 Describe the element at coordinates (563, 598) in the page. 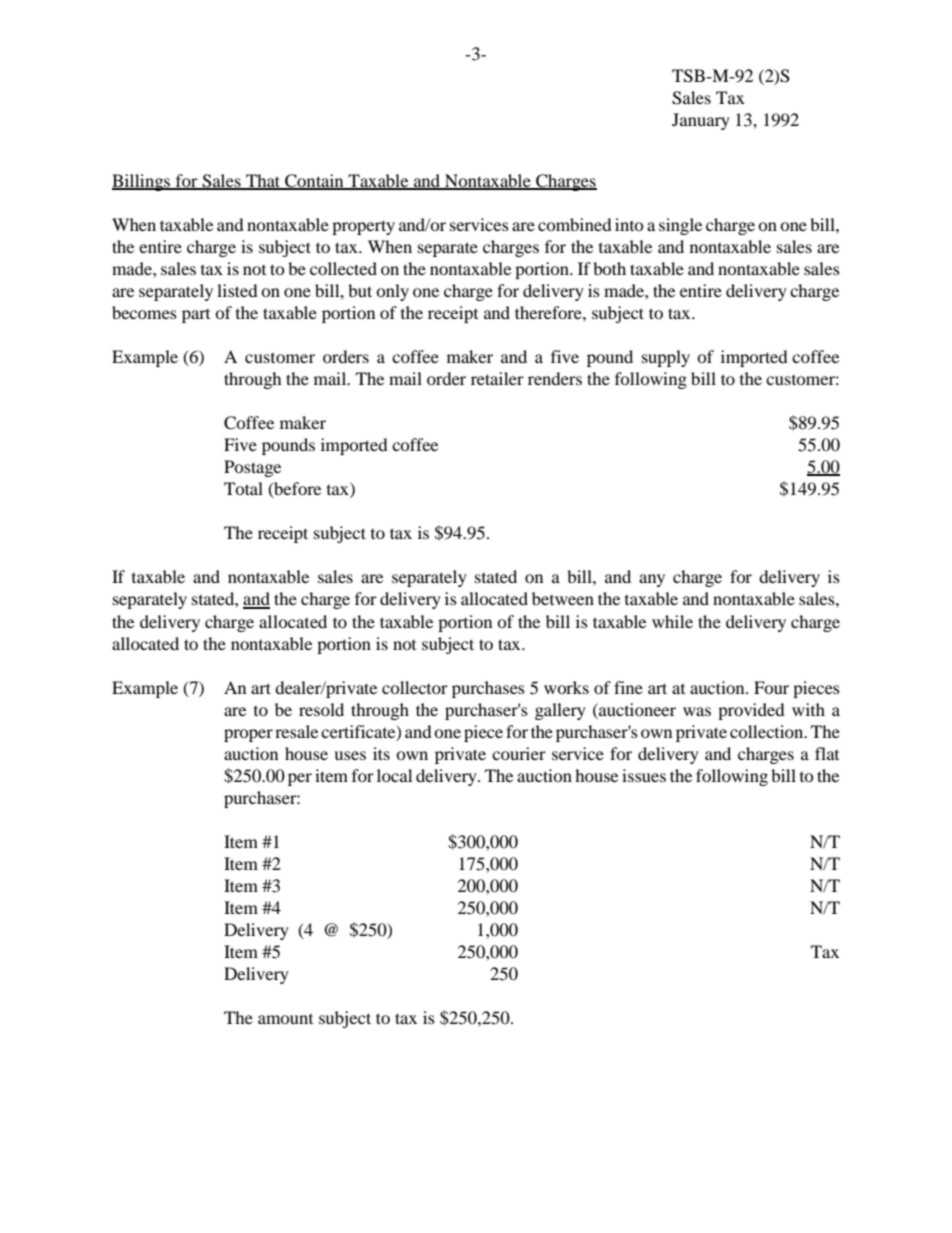

I see `between` at that location.
